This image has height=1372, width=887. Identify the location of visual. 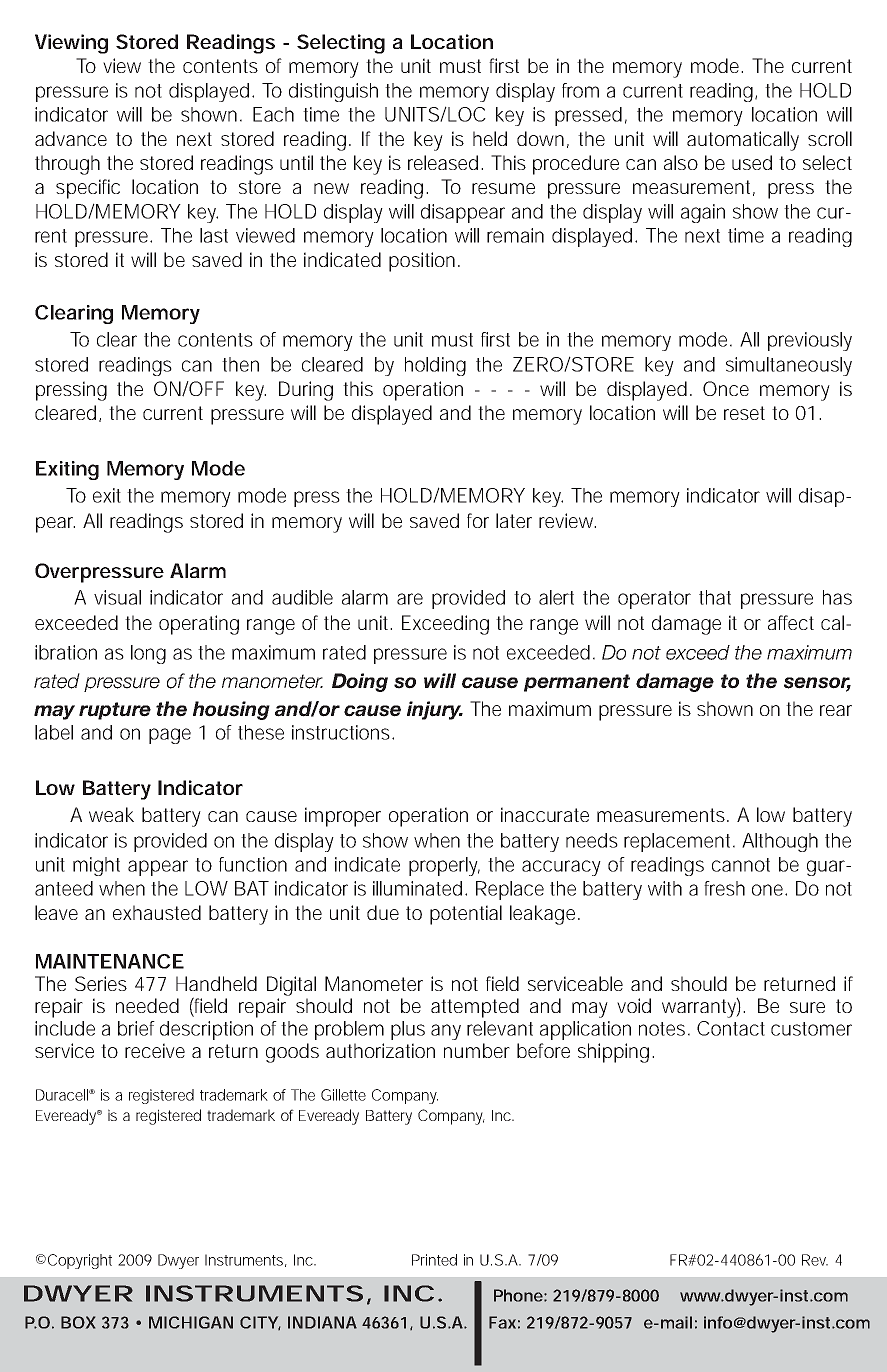
(117, 597).
